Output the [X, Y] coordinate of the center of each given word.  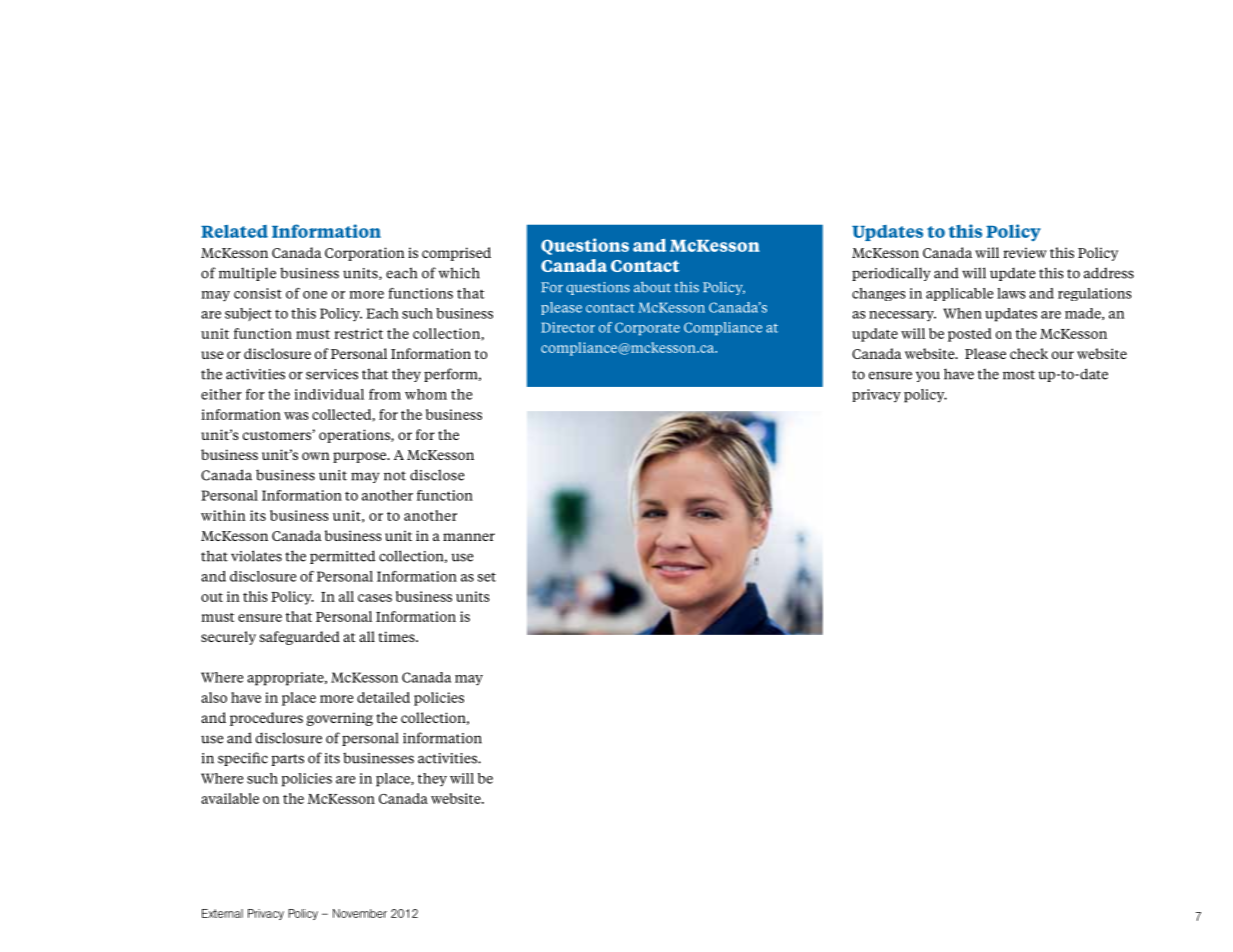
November [360, 913]
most [1019, 375]
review [1025, 252]
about [652, 287]
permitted [342, 557]
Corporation [365, 254]
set [487, 577]
